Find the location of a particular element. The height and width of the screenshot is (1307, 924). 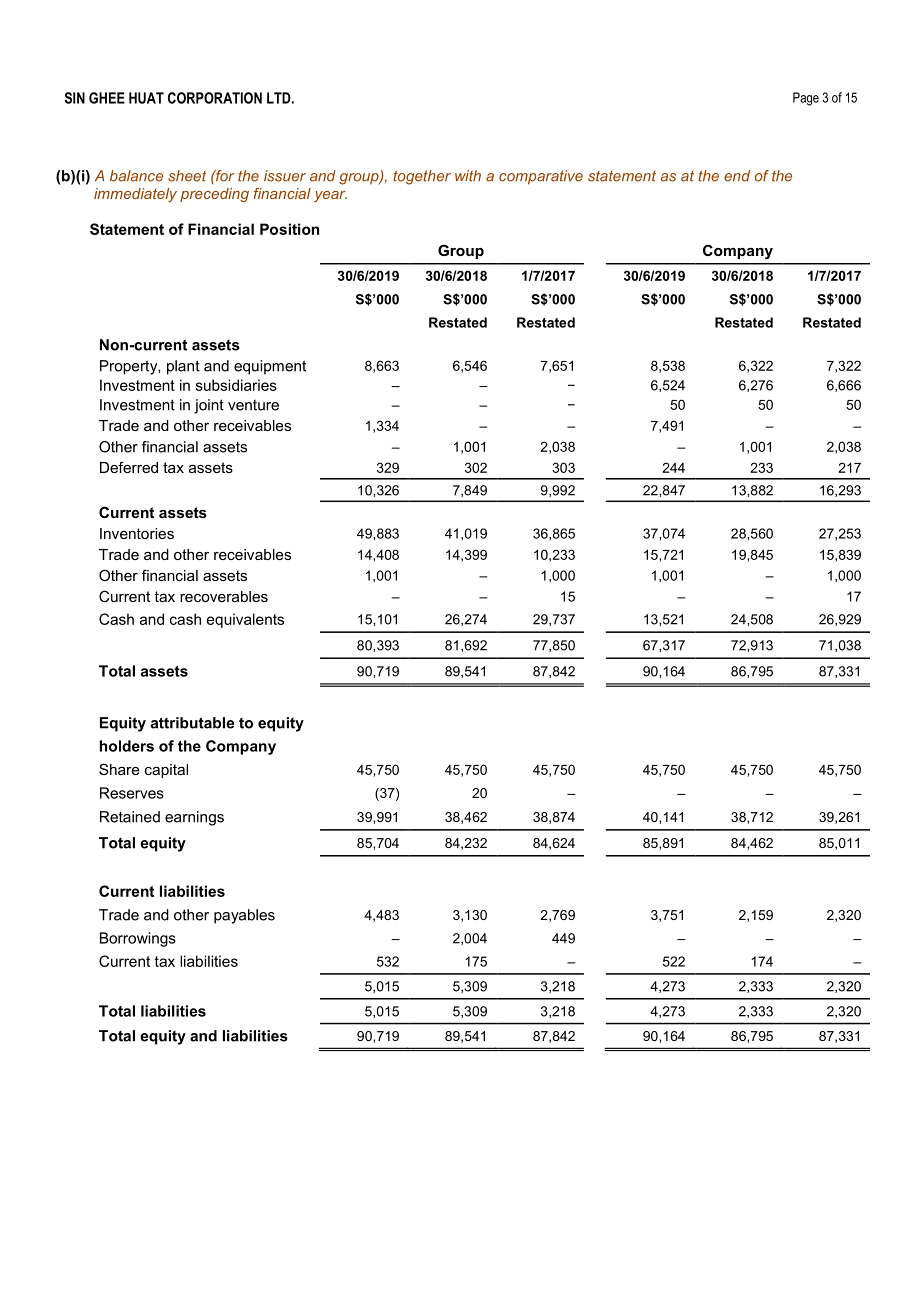

capital is located at coordinates (166, 771).
